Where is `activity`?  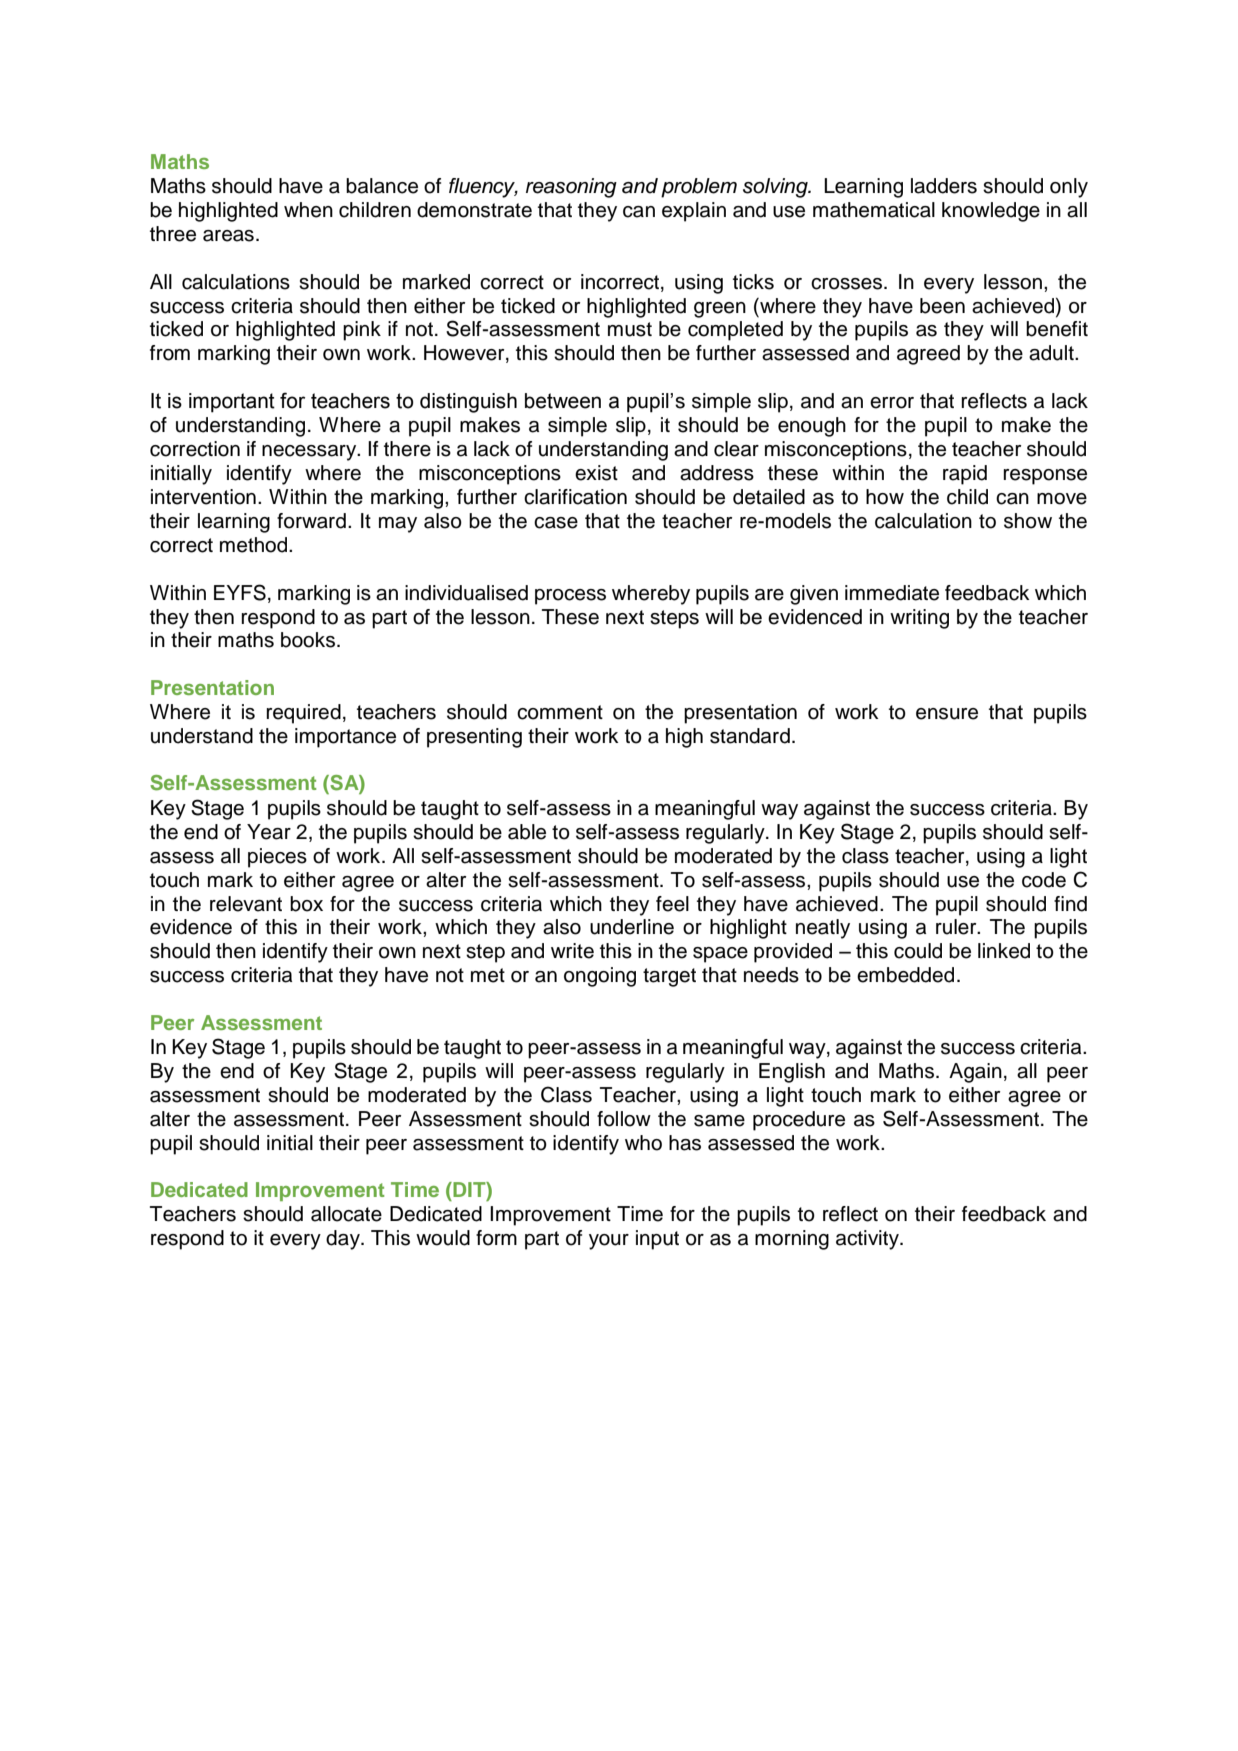 activity is located at coordinates (869, 1240).
